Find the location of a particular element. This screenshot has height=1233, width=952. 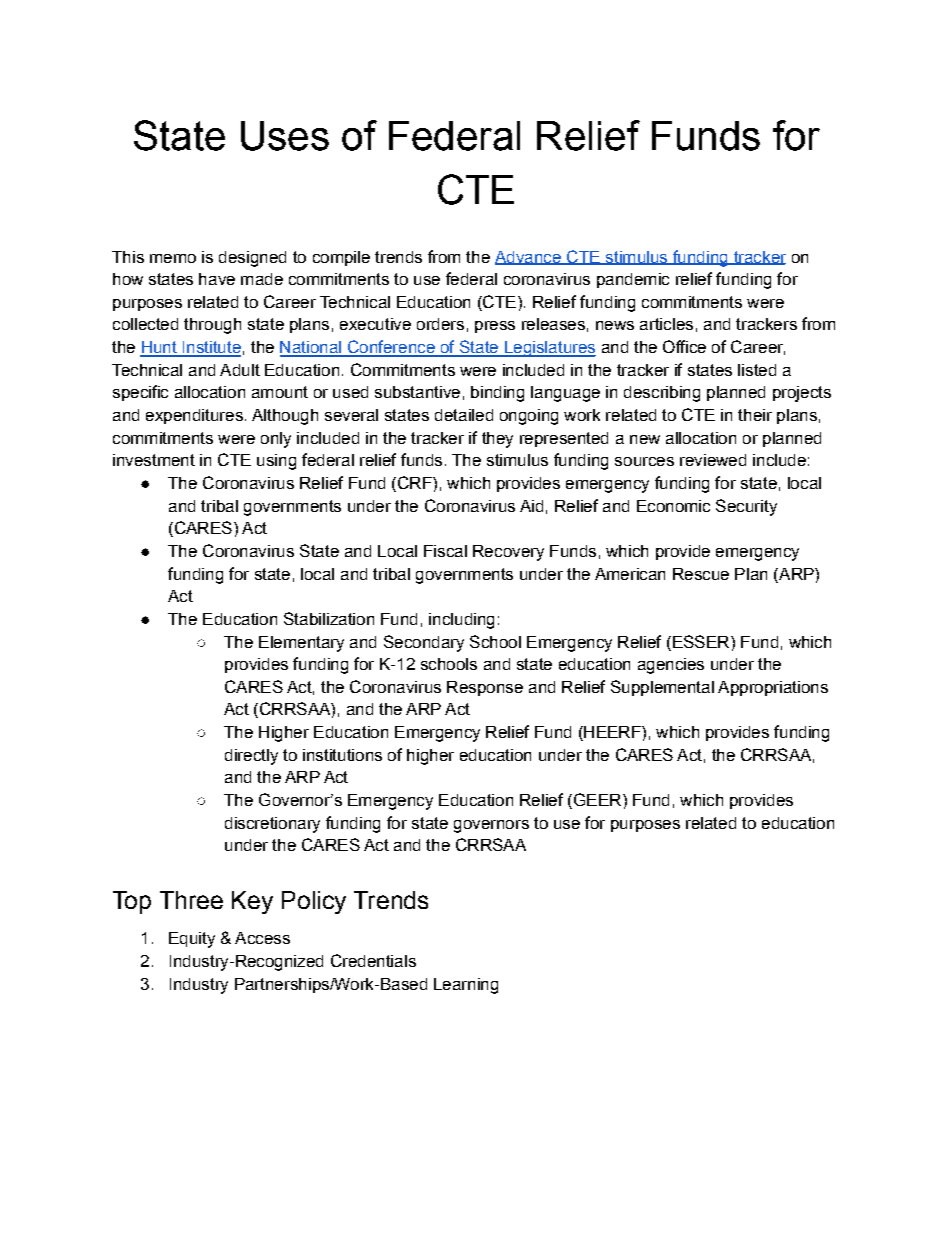

Advance is located at coordinates (529, 258).
